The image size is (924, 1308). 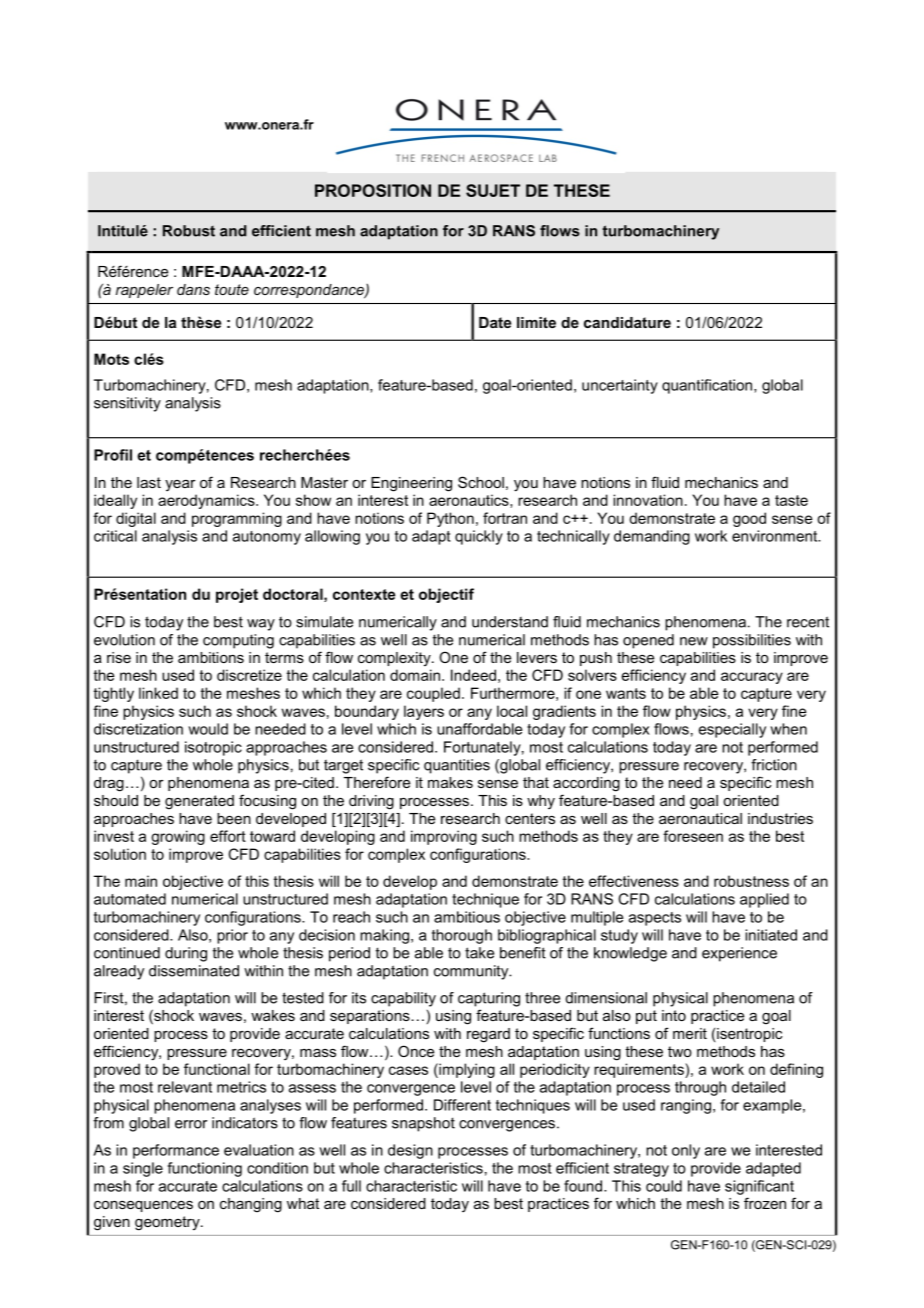 I want to click on SUJET, so click(x=493, y=190).
